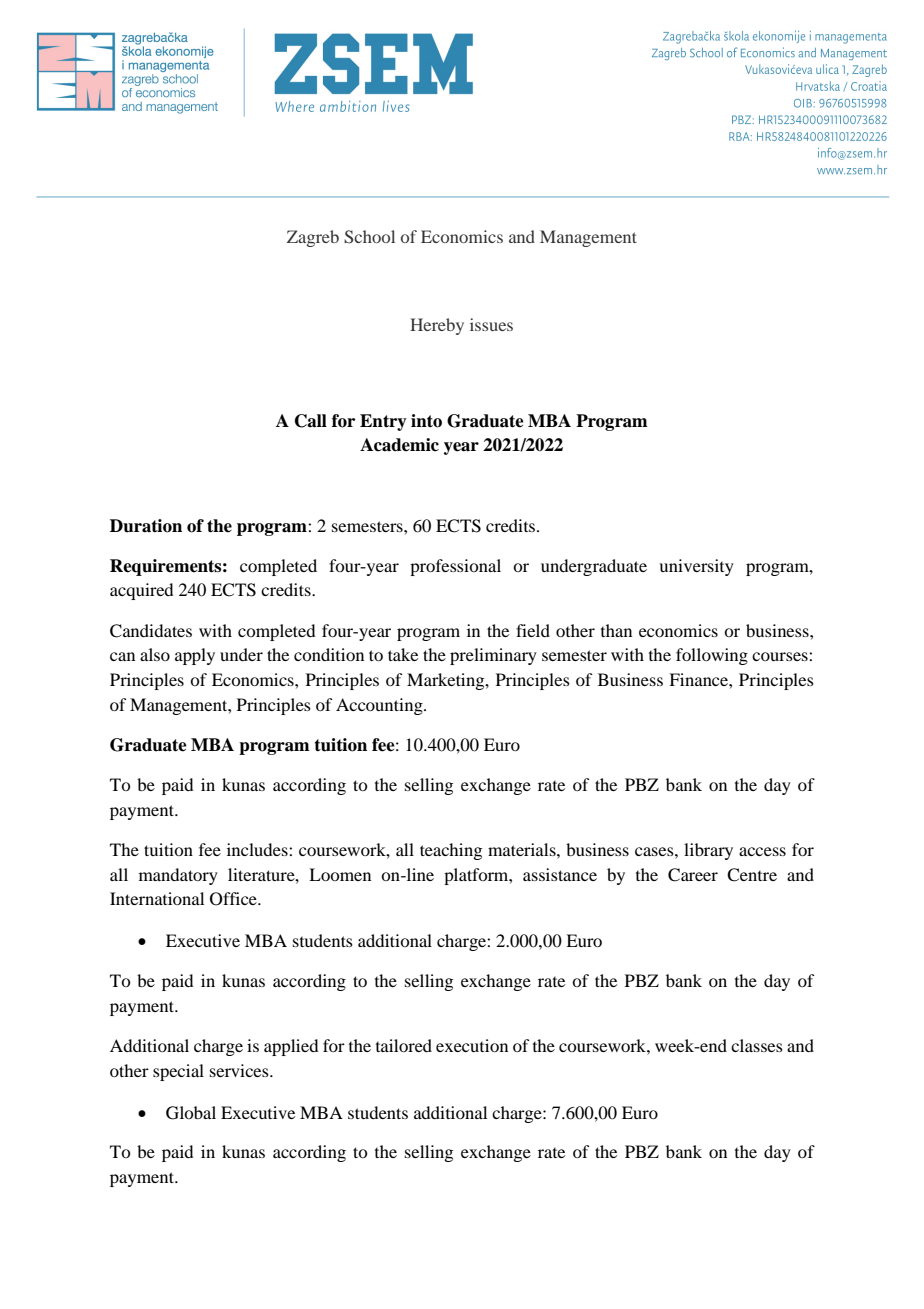  Describe the element at coordinates (491, 324) in the screenshot. I see `issues` at that location.
